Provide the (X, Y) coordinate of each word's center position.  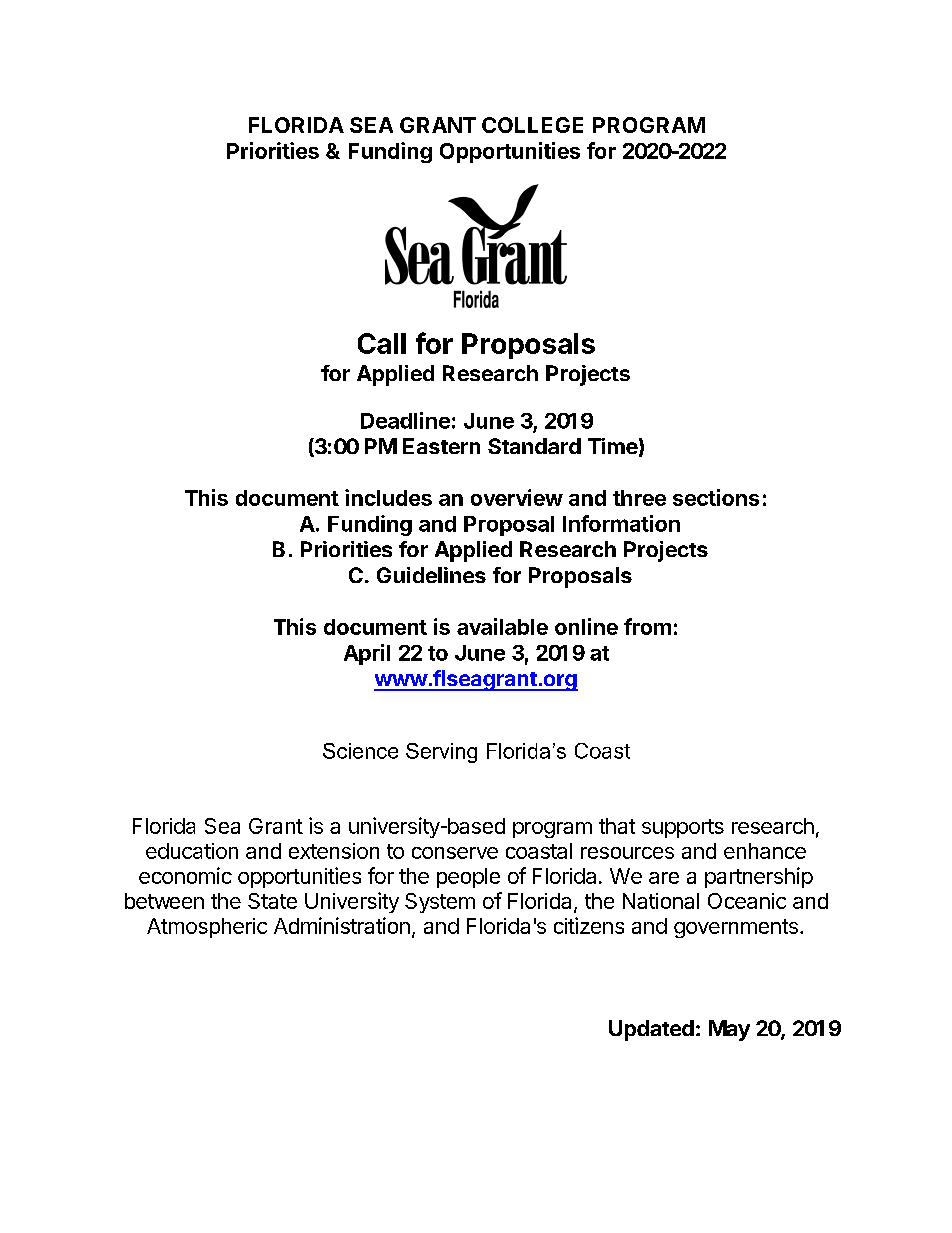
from (647, 626)
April (367, 654)
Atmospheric (207, 928)
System (440, 903)
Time (613, 446)
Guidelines (431, 575)
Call (382, 343)
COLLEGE (532, 125)
